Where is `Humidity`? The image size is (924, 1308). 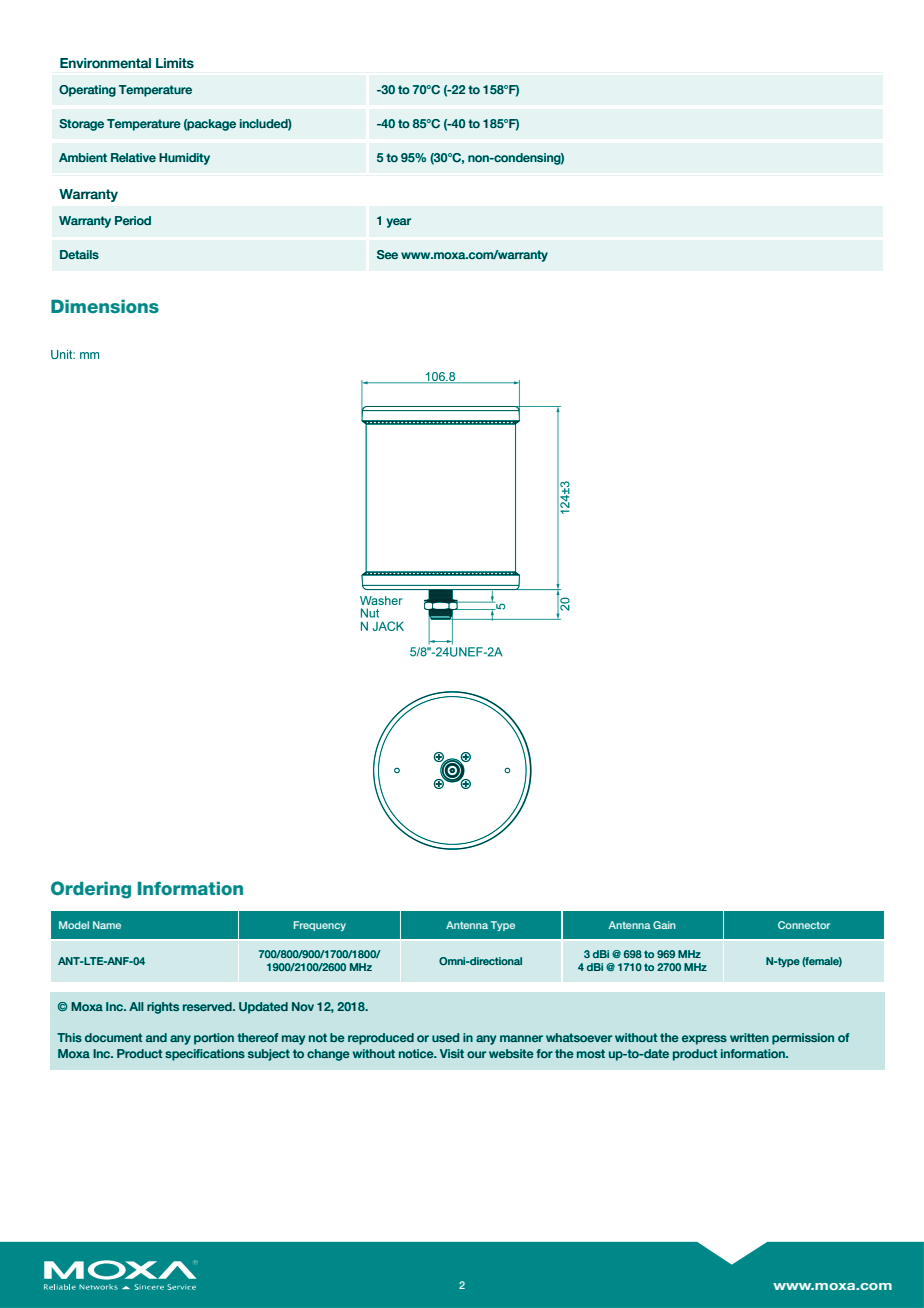 Humidity is located at coordinates (184, 159).
